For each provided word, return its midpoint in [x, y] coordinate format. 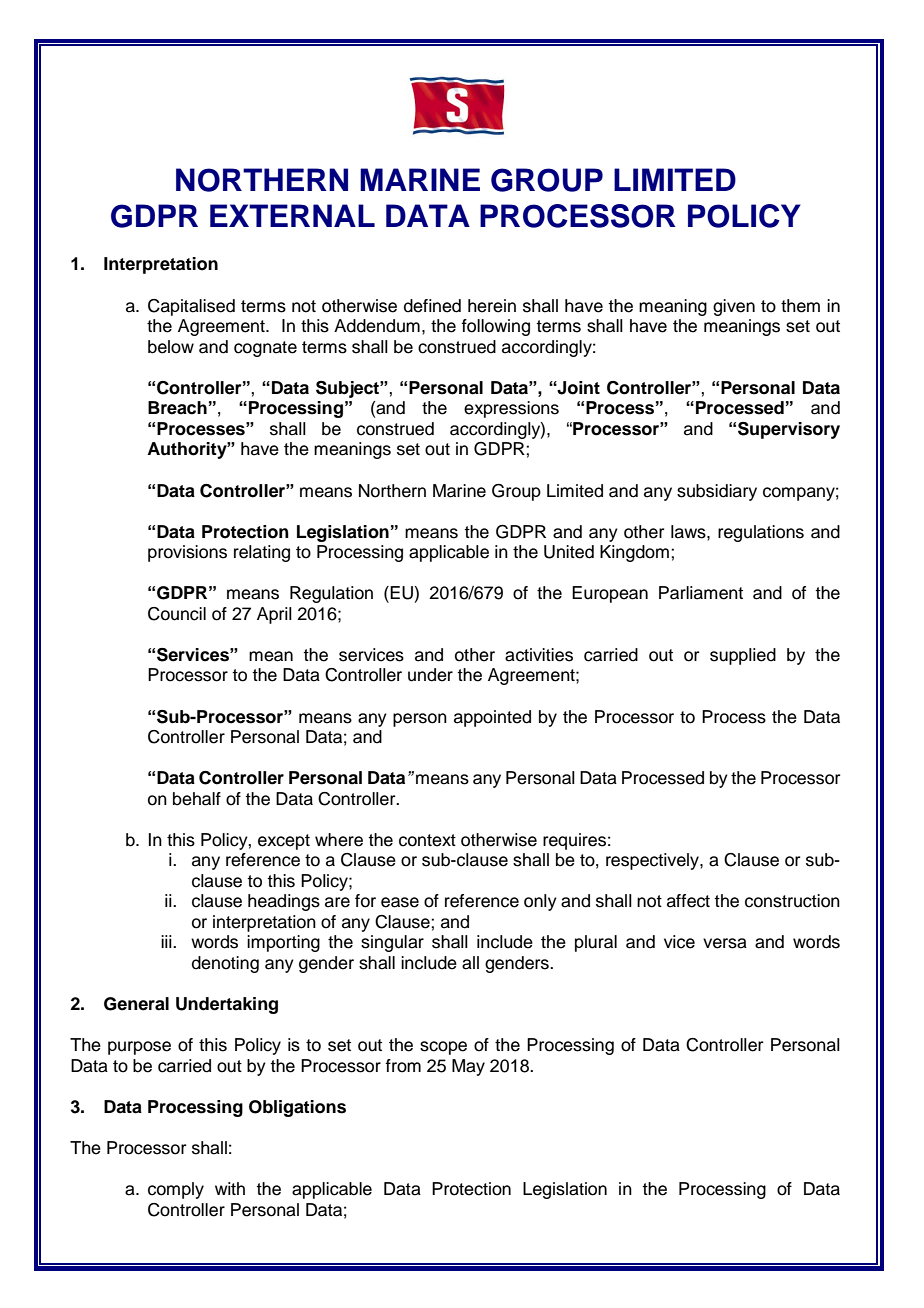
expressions [511, 409]
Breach [177, 408]
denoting [225, 964]
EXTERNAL [292, 215]
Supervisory [789, 430]
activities [539, 655]
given [734, 307]
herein [492, 306]
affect [688, 901]
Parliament [701, 593]
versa [725, 943]
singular [392, 943]
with [230, 1188]
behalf [197, 799]
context [427, 840]
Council [177, 614]
